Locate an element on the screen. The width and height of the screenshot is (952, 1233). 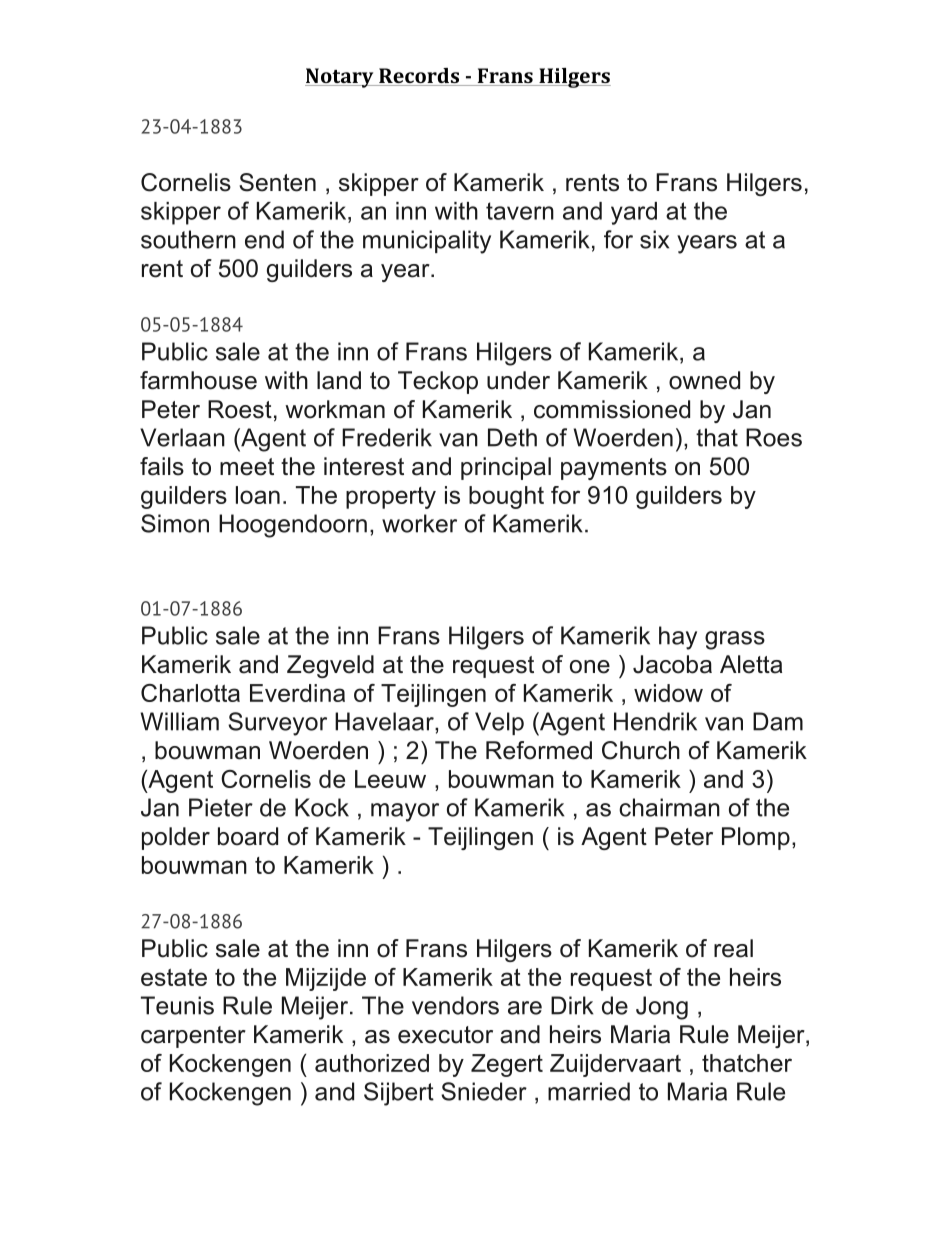
Records is located at coordinates (419, 77).
